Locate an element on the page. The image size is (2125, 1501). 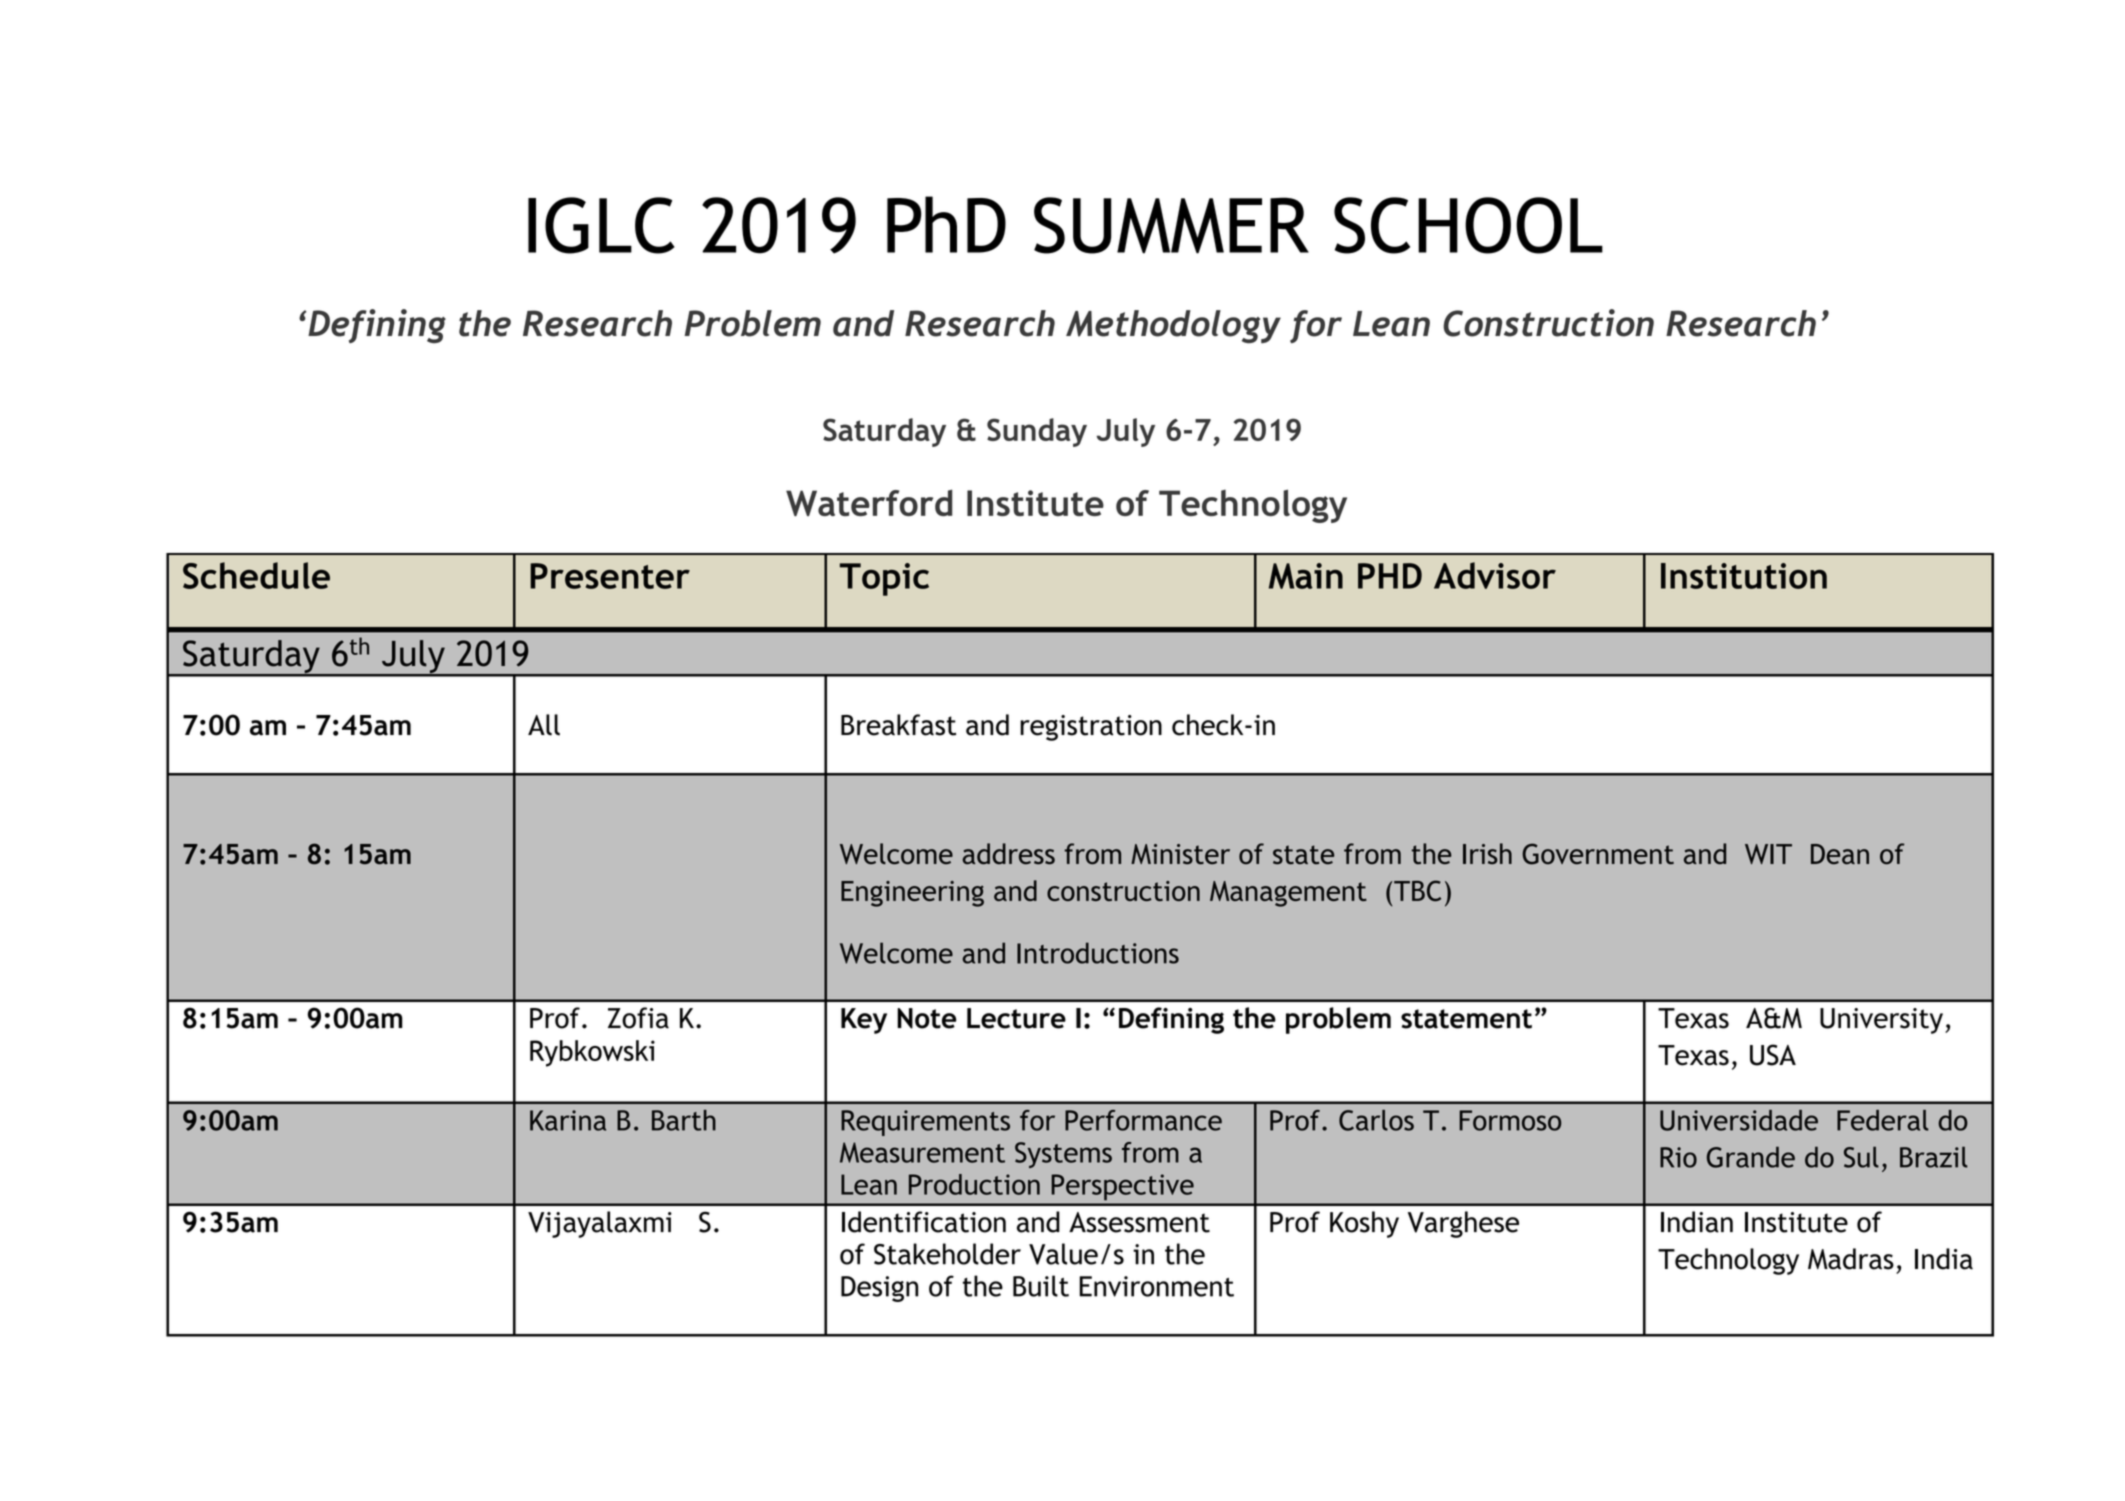
Institution is located at coordinates (1744, 576).
